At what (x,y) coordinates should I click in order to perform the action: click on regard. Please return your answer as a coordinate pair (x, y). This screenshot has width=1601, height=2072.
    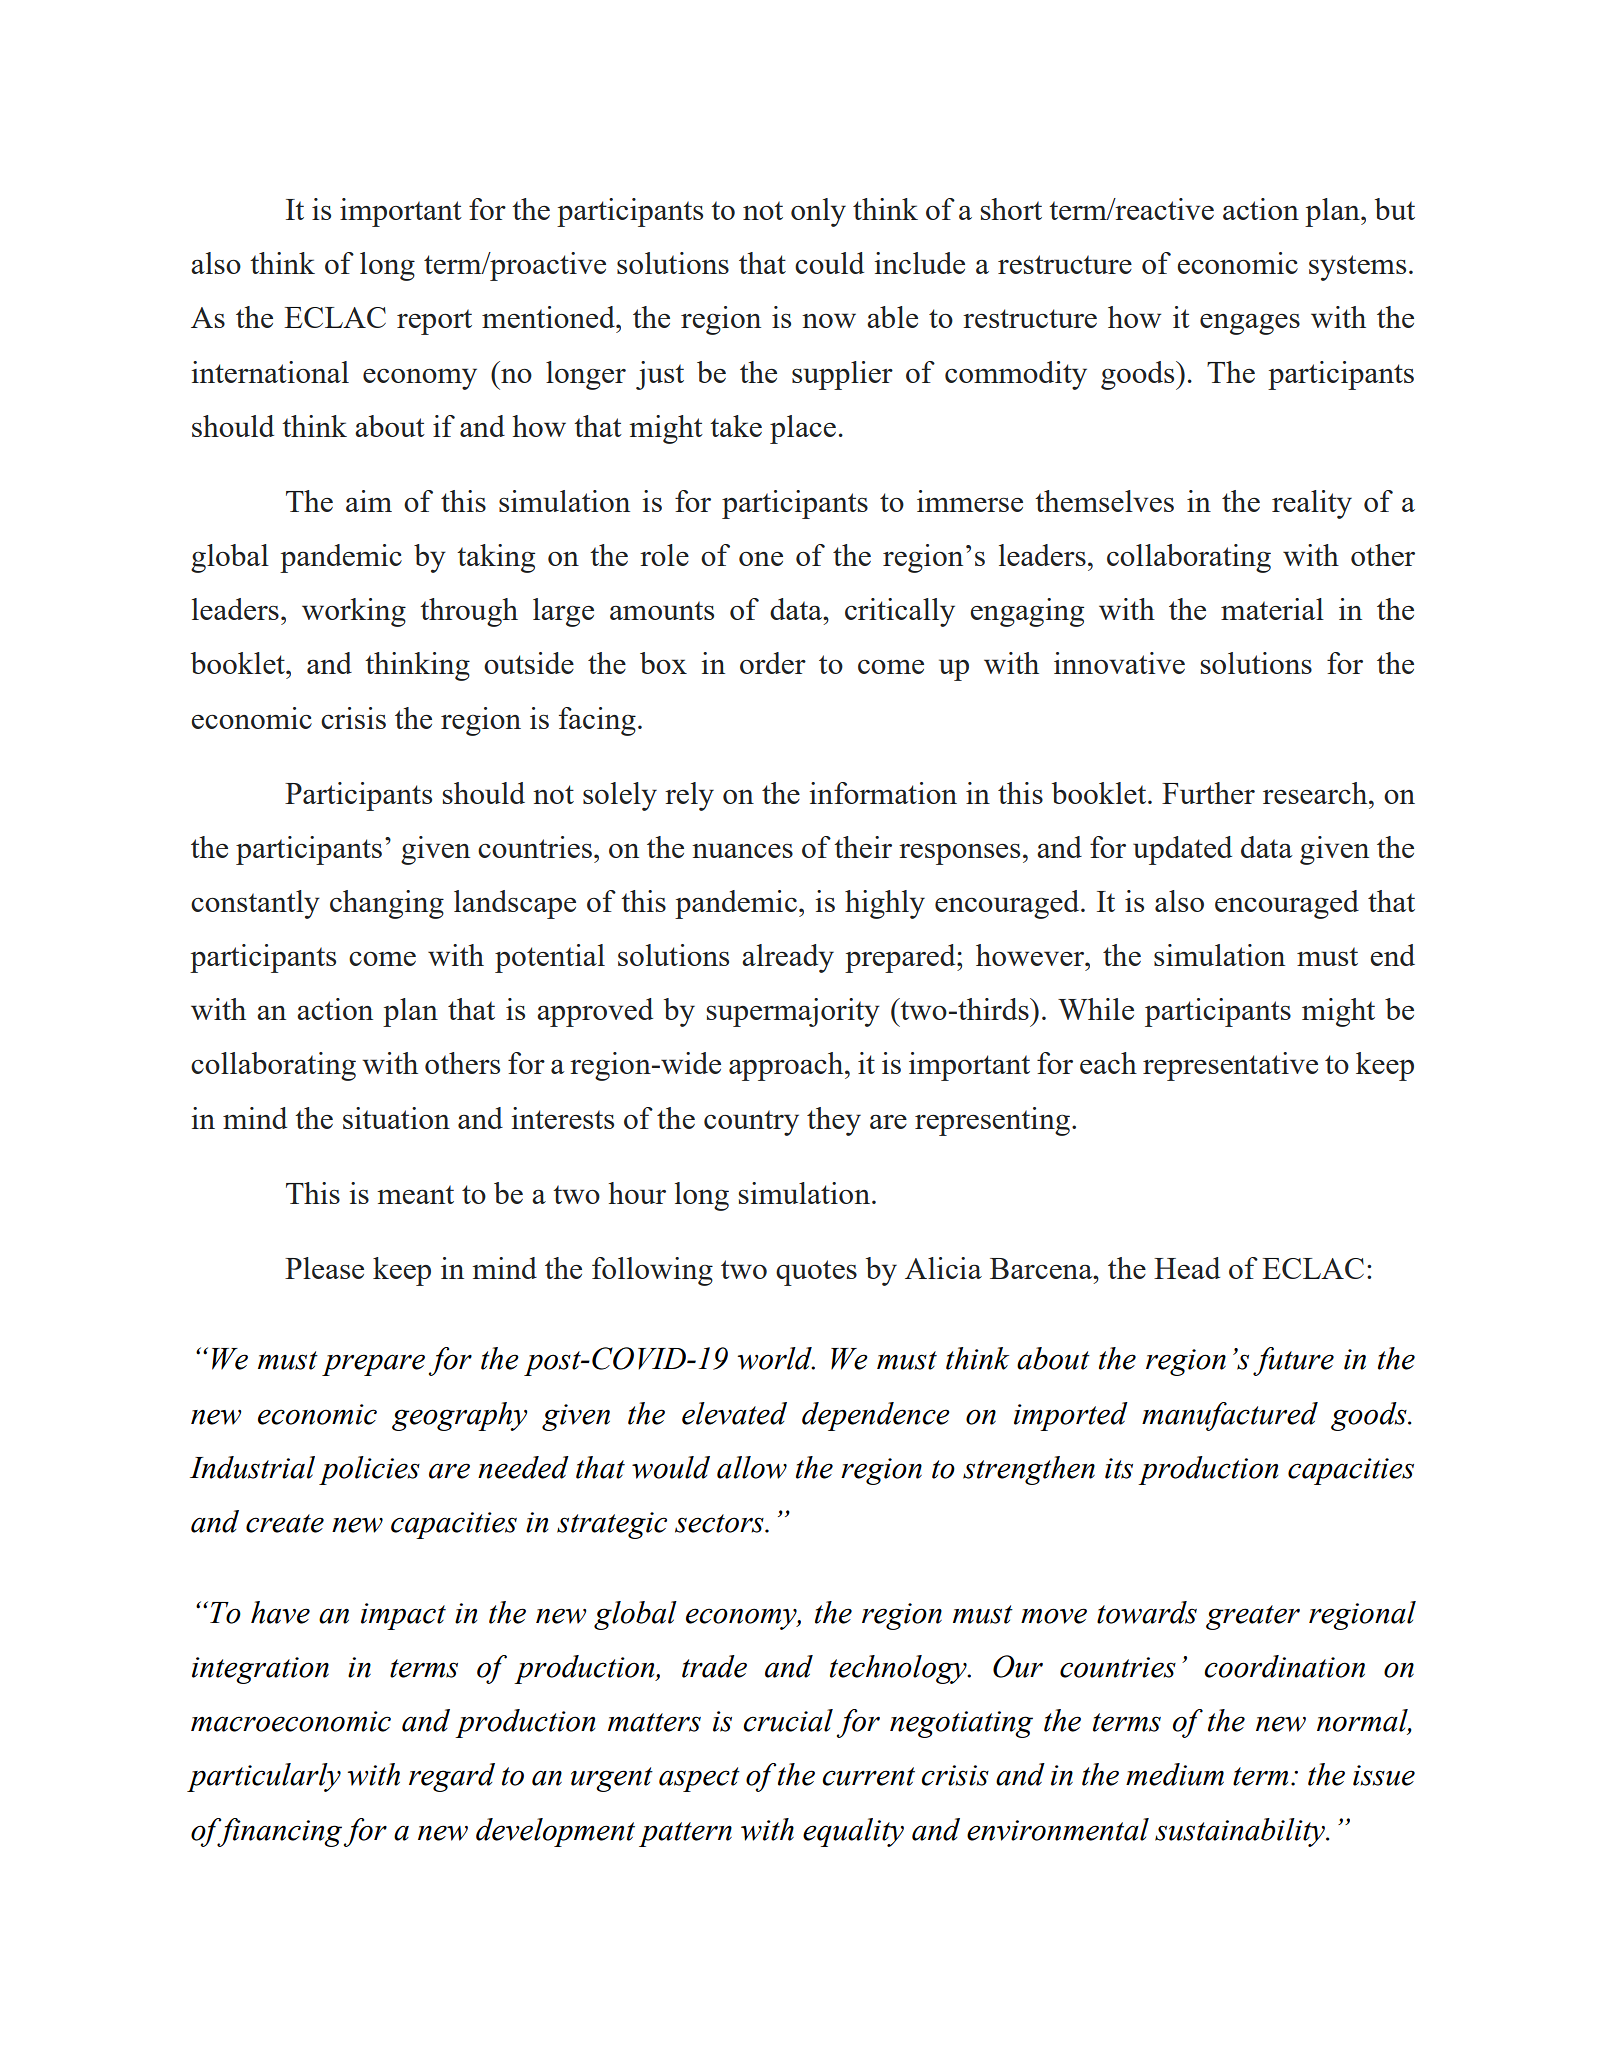
    Looking at the image, I should click on (452, 1777).
